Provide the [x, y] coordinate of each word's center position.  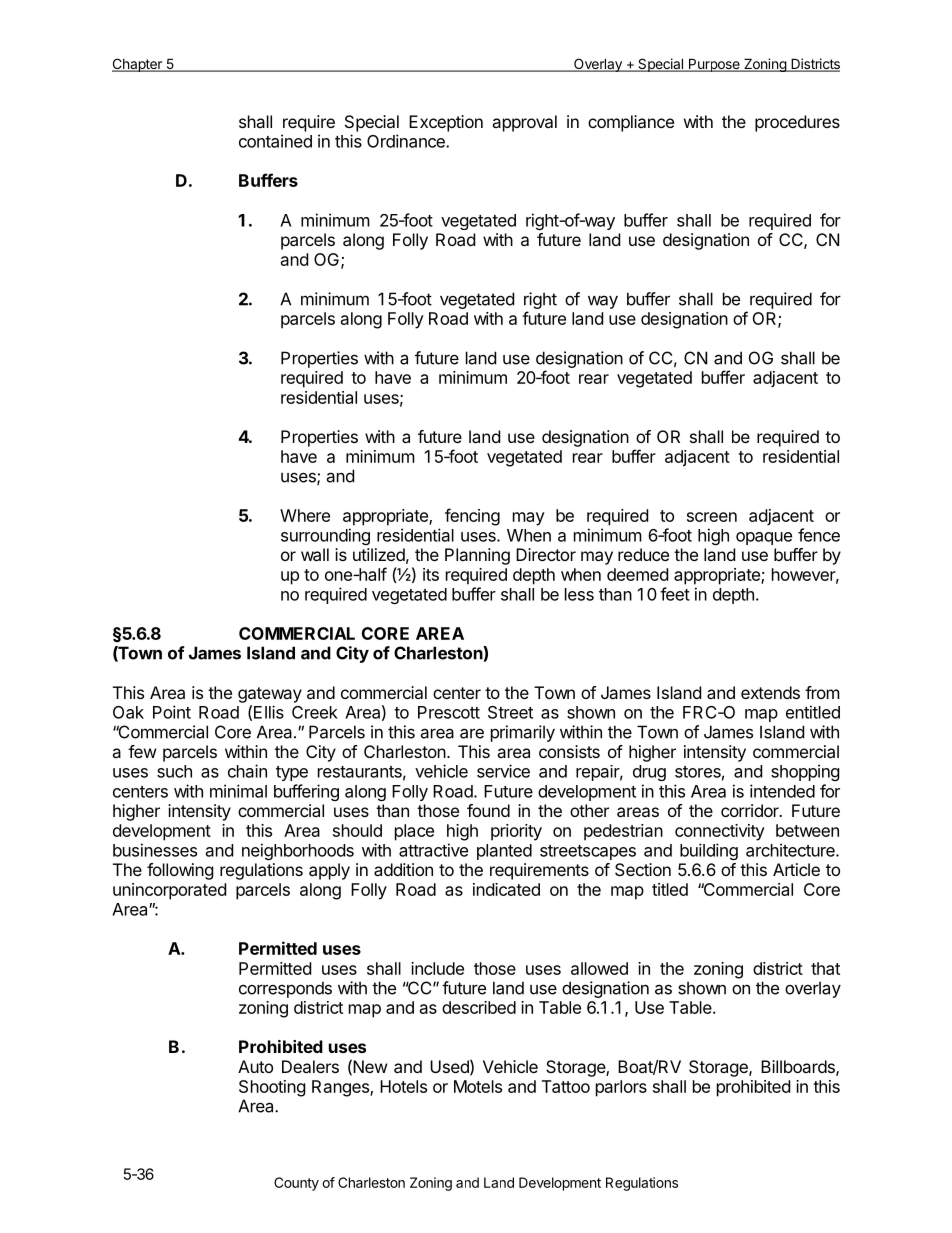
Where [305, 515]
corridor [751, 810]
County [296, 1184]
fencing [472, 517]
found [488, 810]
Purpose [714, 65]
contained [275, 141]
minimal [238, 791]
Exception [446, 123]
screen [712, 517]
